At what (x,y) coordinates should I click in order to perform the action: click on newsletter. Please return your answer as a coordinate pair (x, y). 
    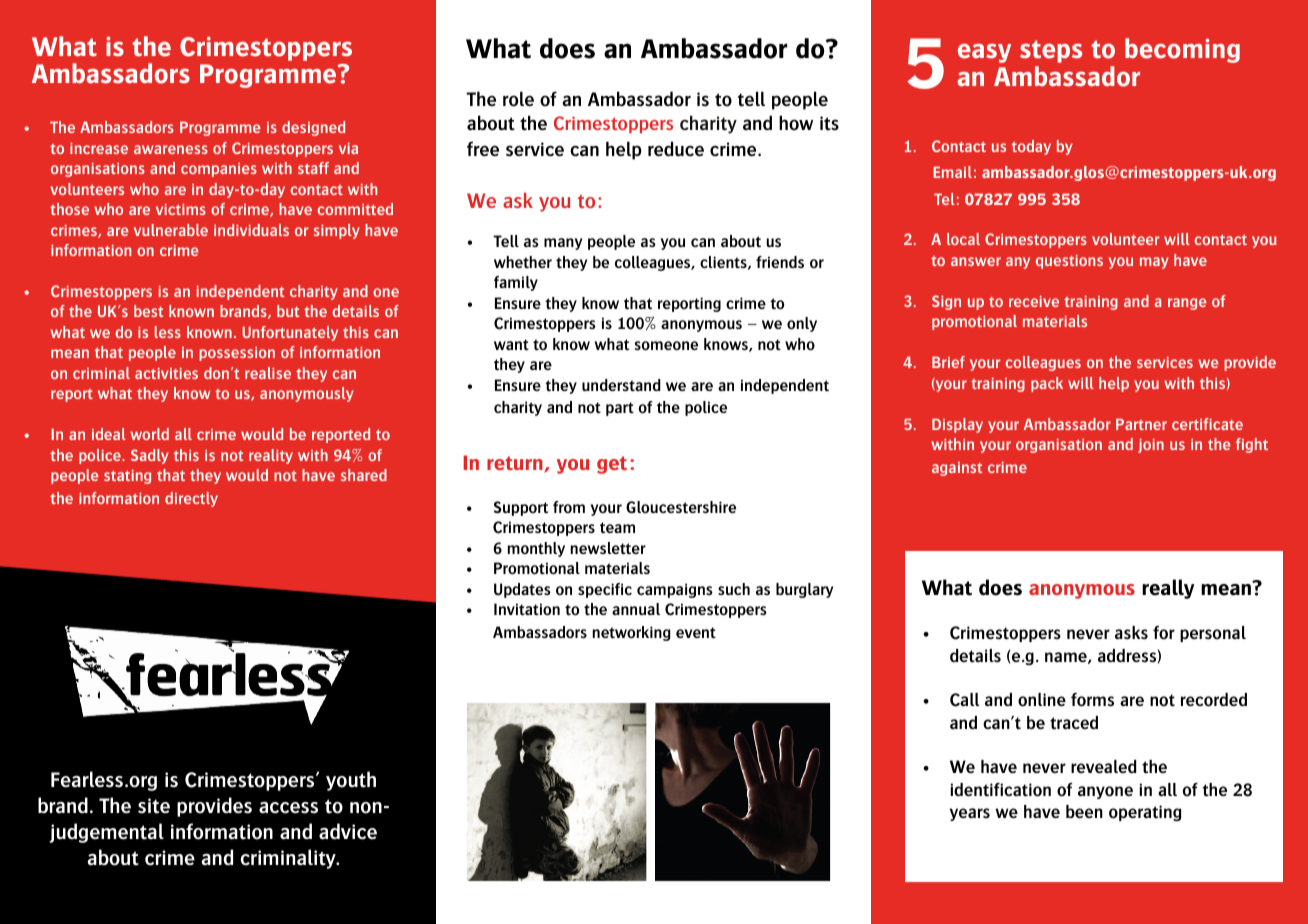
    Looking at the image, I should click on (608, 548).
